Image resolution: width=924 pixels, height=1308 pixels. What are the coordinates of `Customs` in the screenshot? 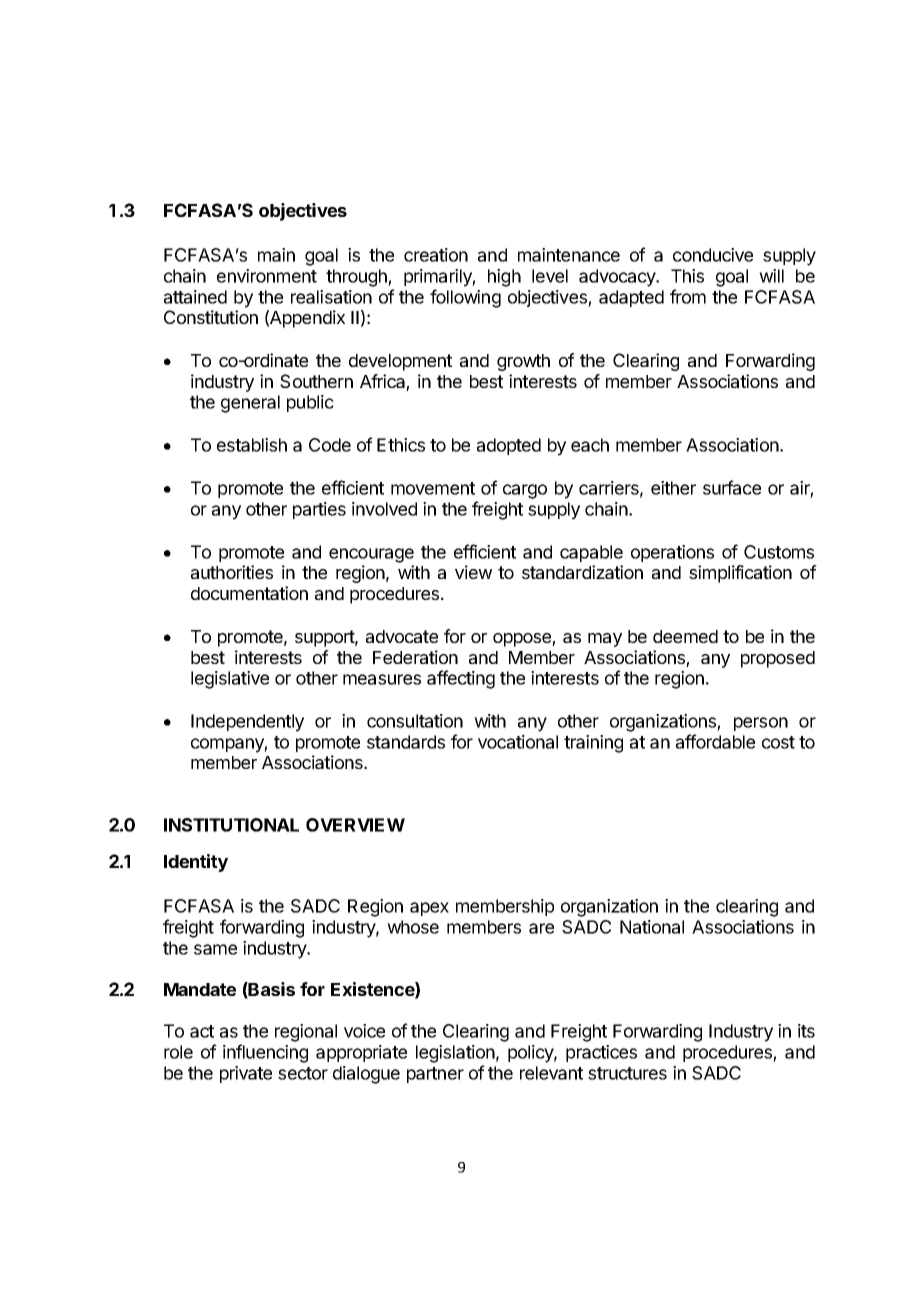 It's located at (779, 552).
